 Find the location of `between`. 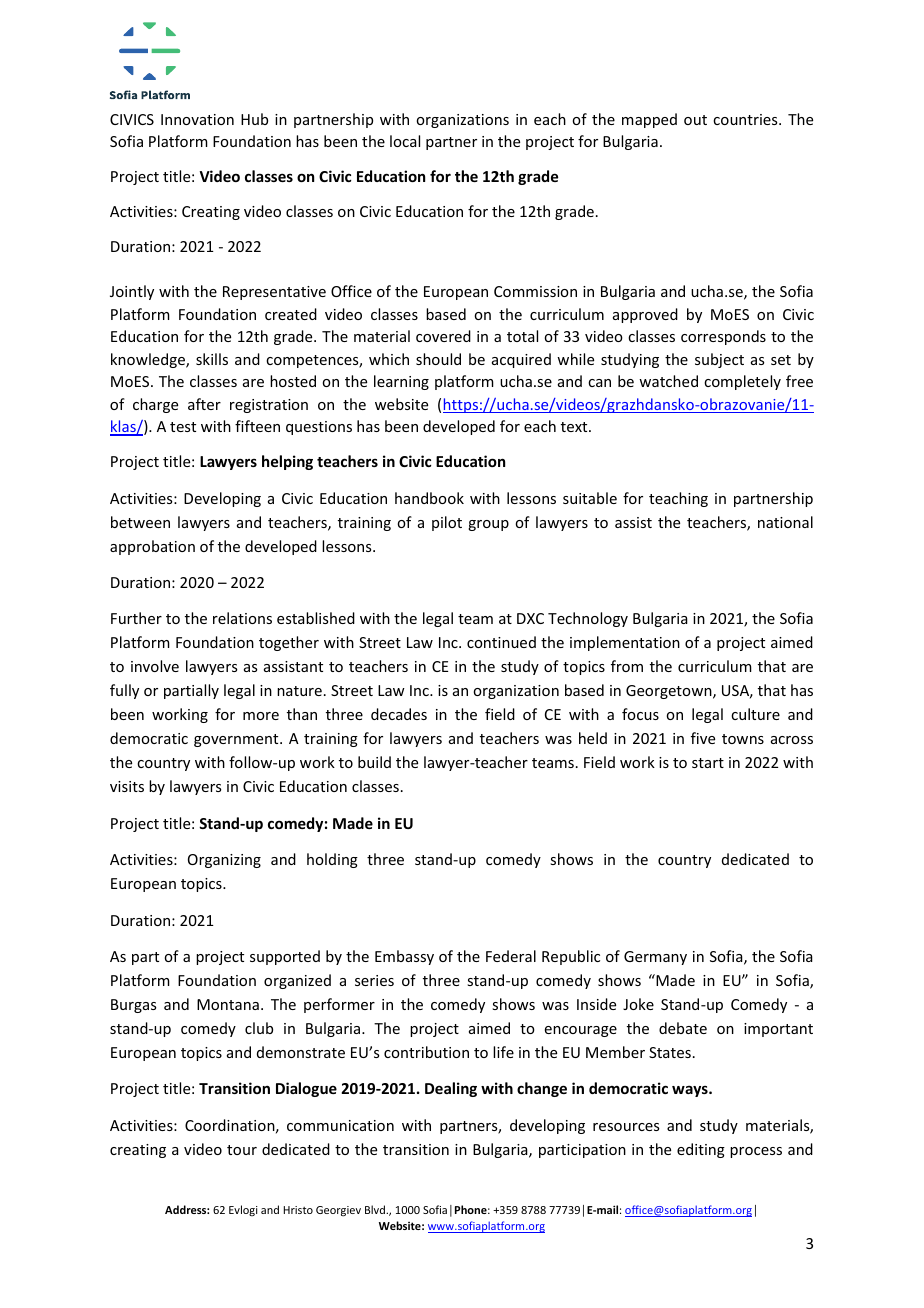

between is located at coordinates (140, 522).
